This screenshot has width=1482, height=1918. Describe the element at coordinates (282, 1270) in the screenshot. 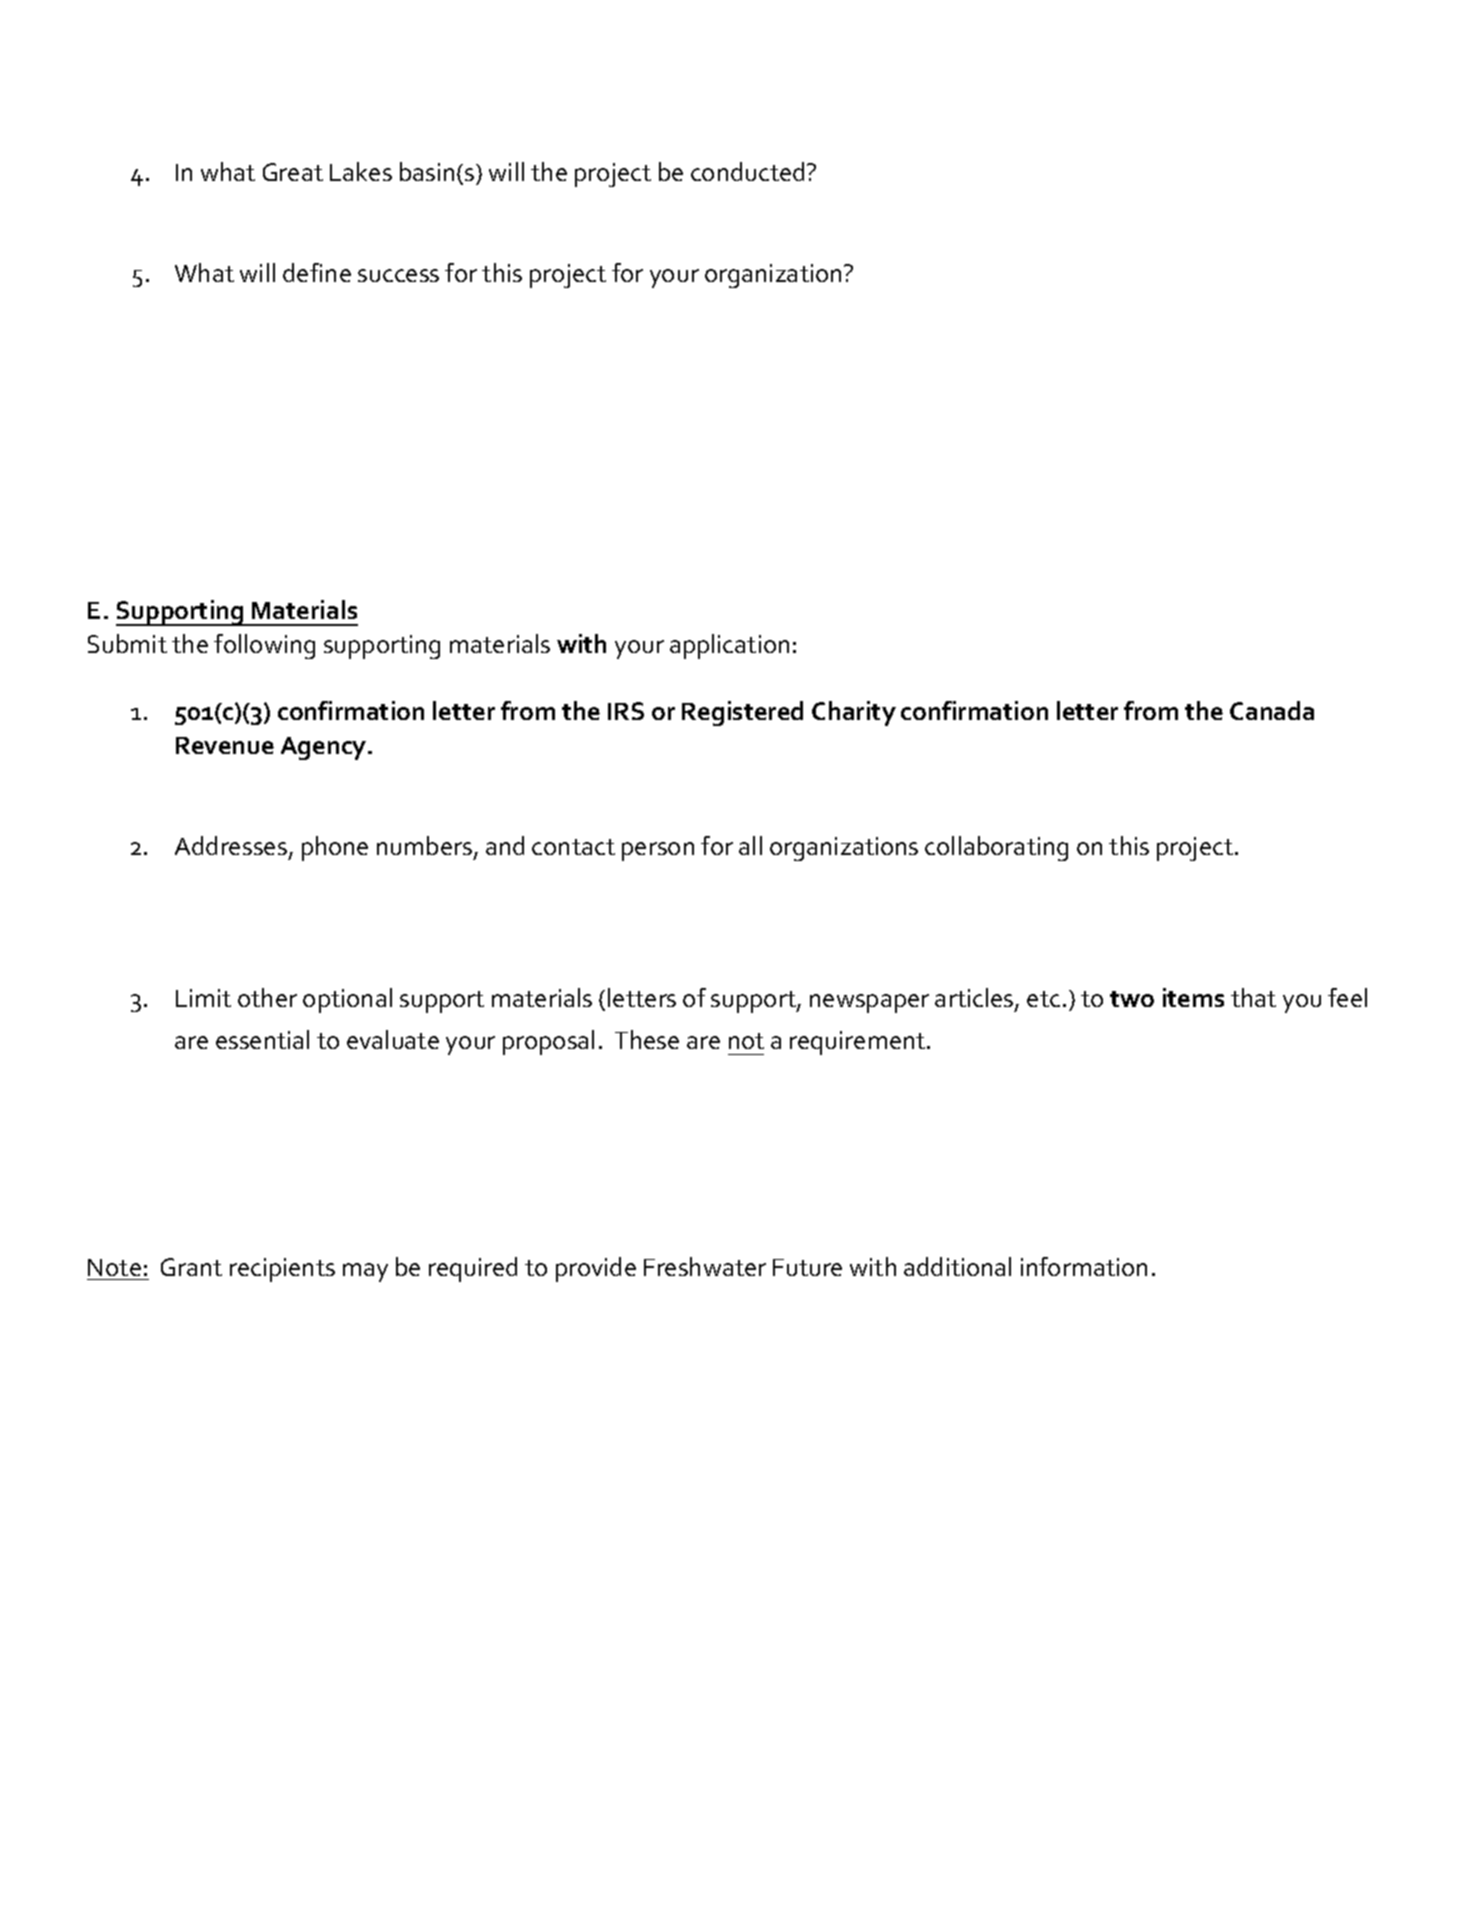

I see `recipients` at that location.
